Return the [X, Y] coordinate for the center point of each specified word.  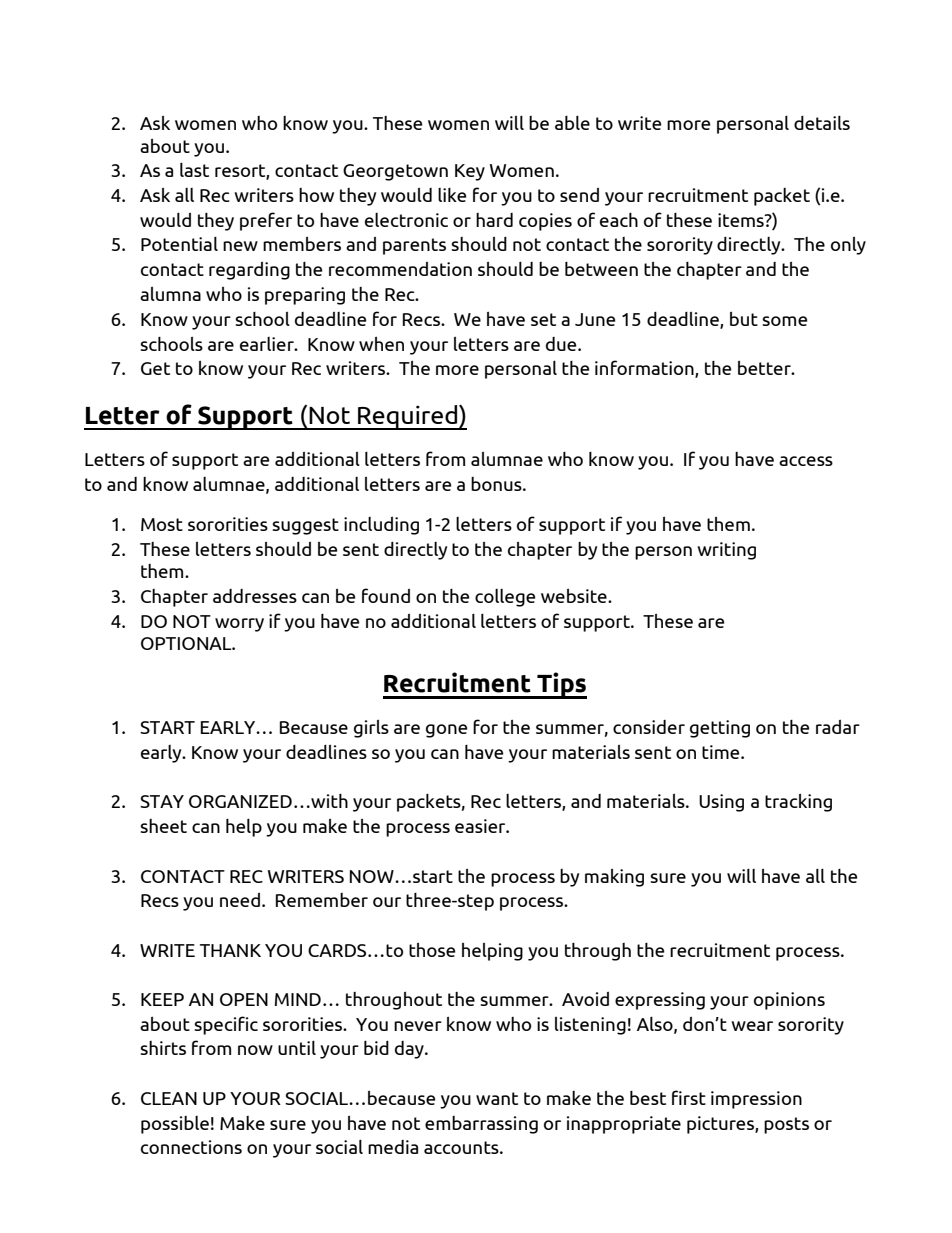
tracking [798, 803]
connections [191, 1147]
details [822, 123]
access [806, 461]
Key [470, 172]
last [194, 170]
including [381, 526]
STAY [162, 801]
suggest [305, 526]
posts [786, 1125]
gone [446, 731]
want [497, 1098]
